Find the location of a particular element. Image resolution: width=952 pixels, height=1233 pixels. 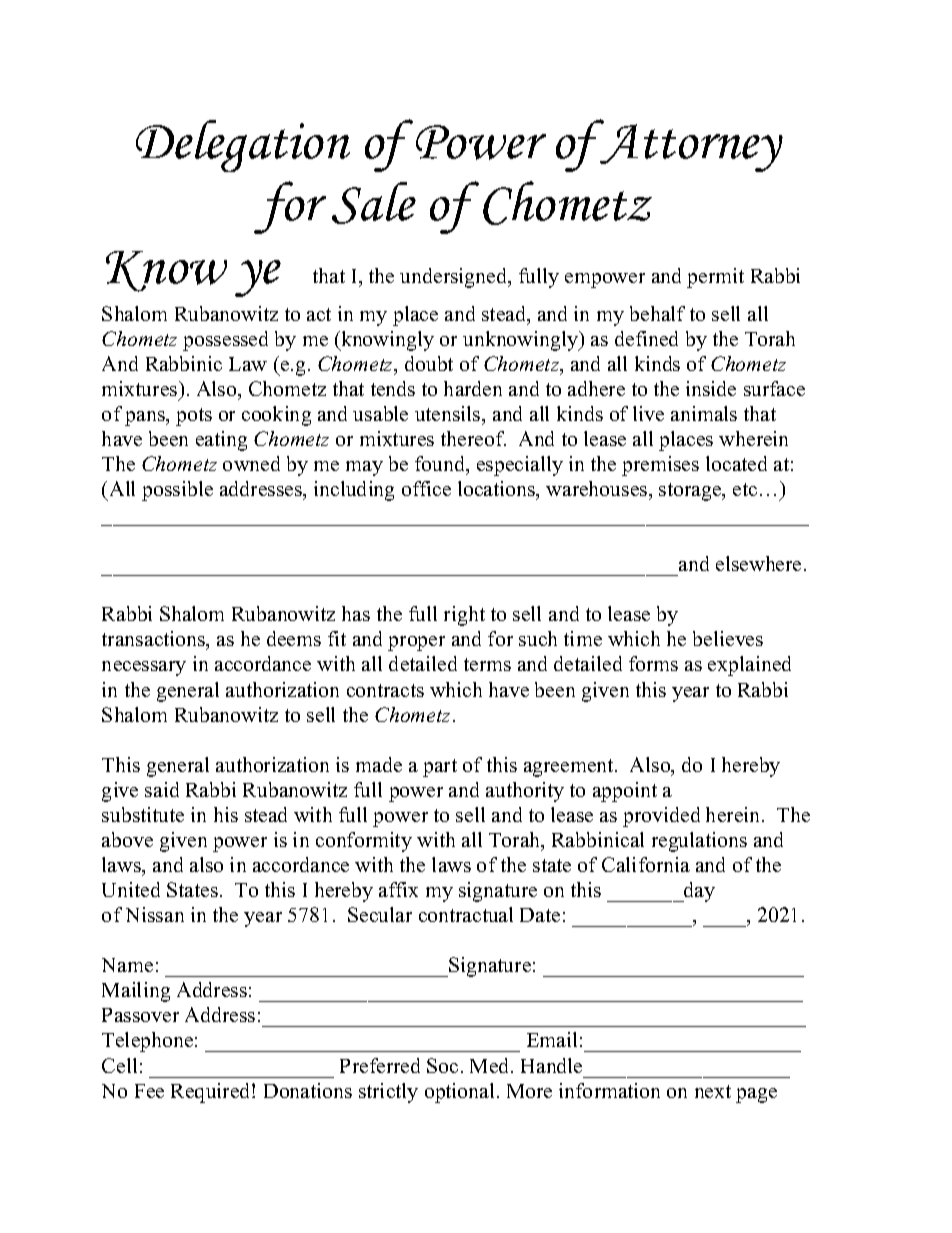

possible is located at coordinates (177, 491).
